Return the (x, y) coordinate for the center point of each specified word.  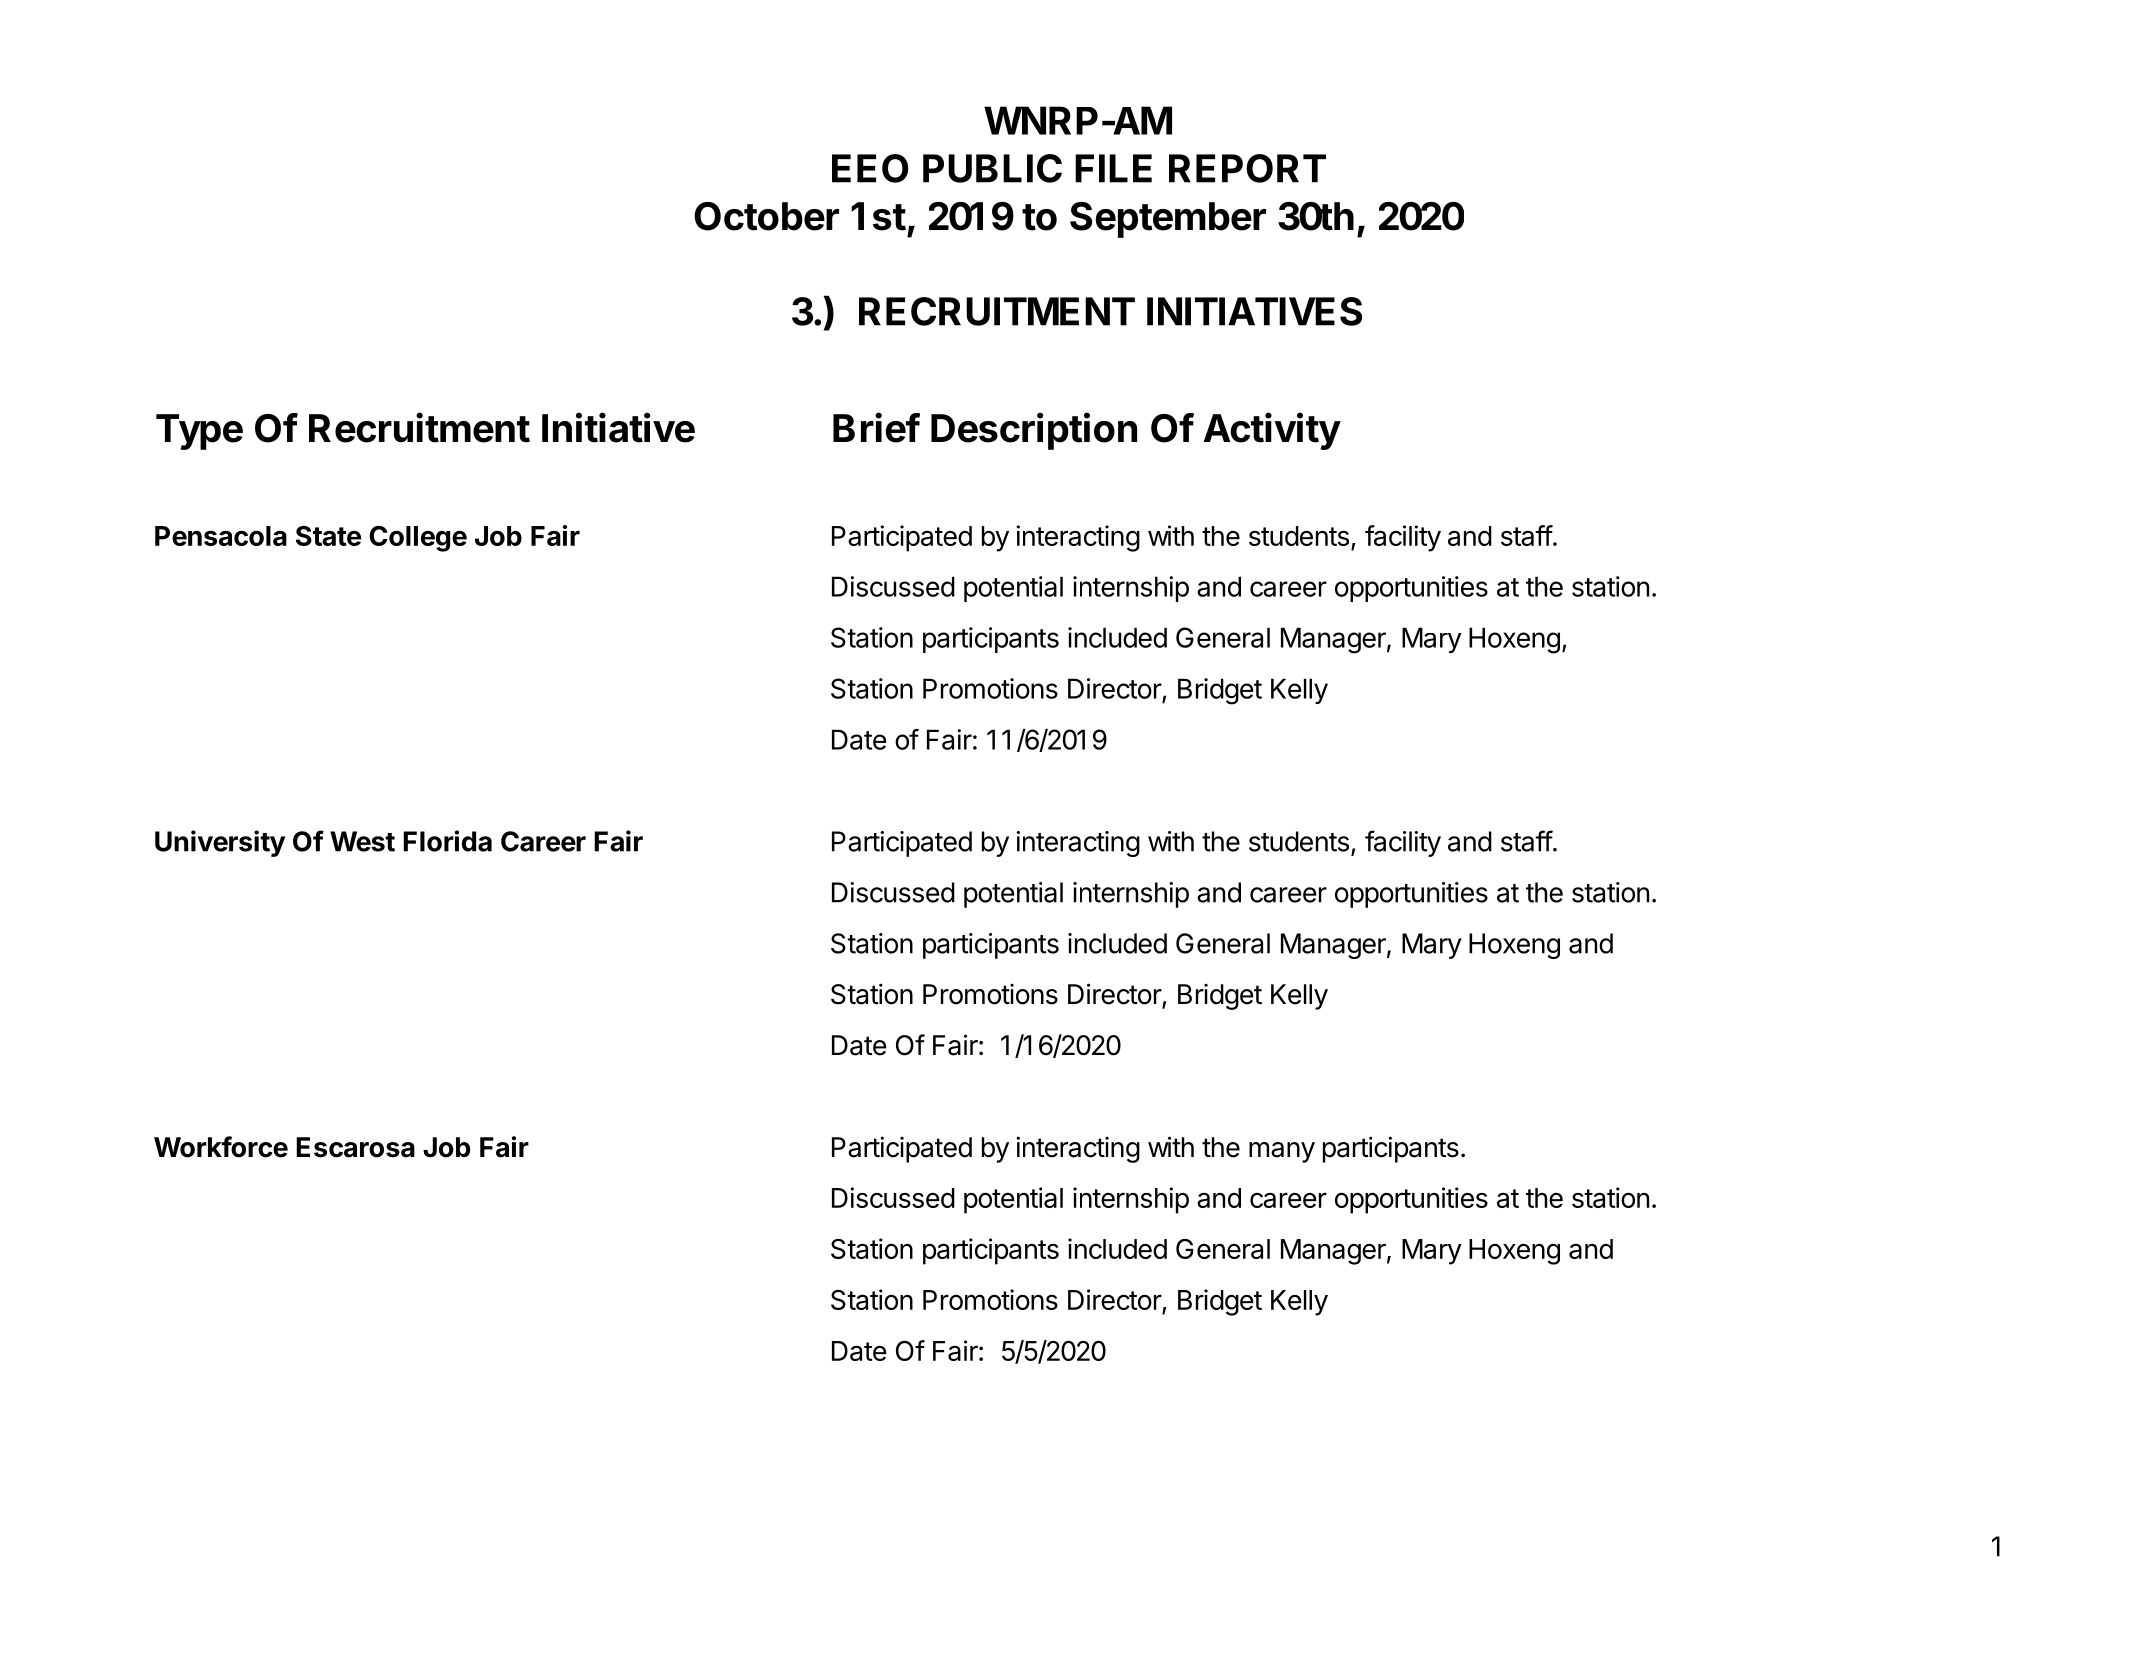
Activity (1272, 431)
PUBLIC (992, 168)
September (1168, 220)
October (766, 216)
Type (199, 432)
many (1282, 1152)
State (328, 536)
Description (1034, 431)
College (418, 539)
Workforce (221, 1147)
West (362, 841)
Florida (447, 841)
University (220, 843)
